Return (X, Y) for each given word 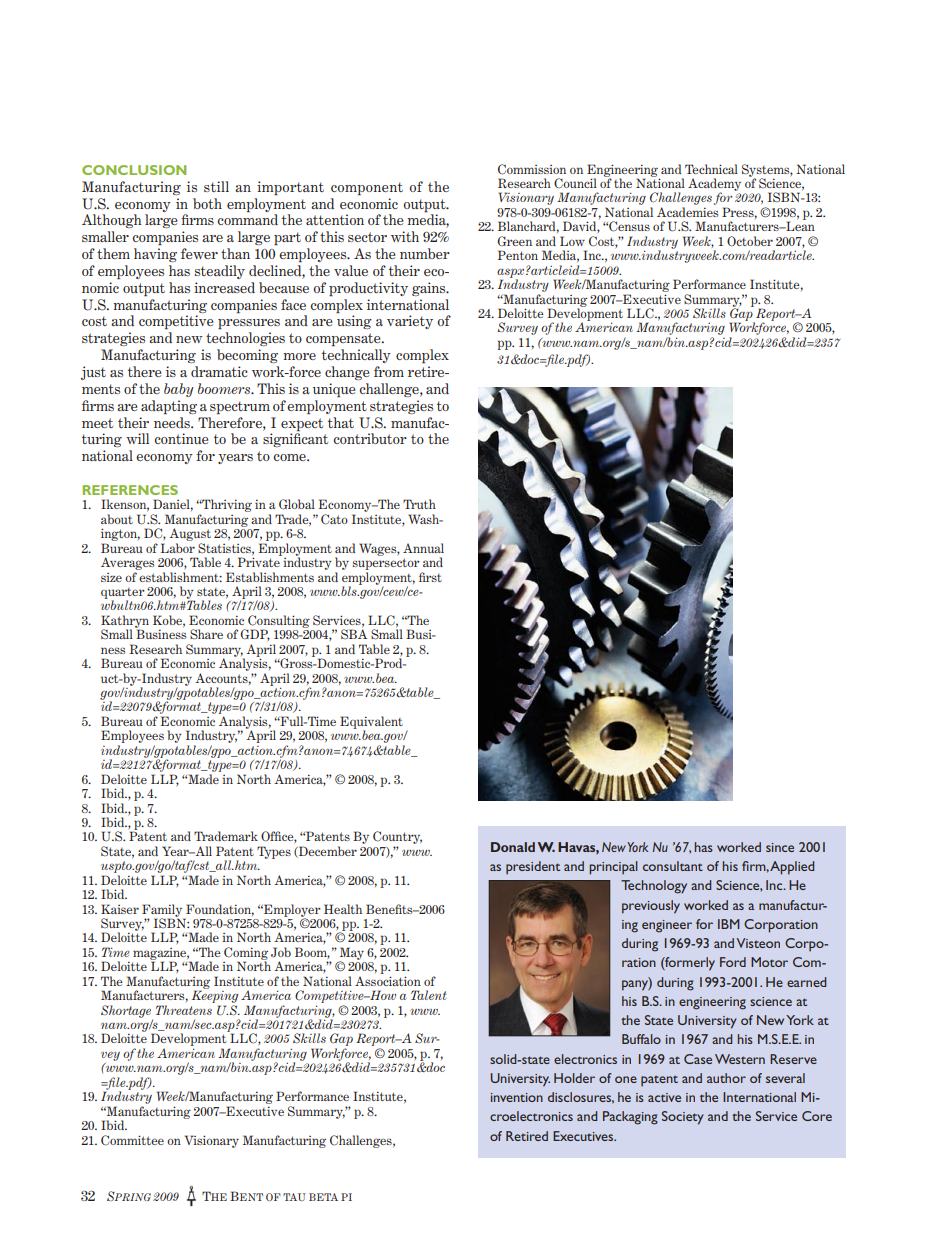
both (207, 203)
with (405, 236)
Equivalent (371, 723)
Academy (714, 185)
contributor (370, 438)
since (780, 847)
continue (181, 438)
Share (206, 634)
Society (683, 1118)
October (750, 241)
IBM (729, 924)
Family (163, 911)
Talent (428, 995)
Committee (132, 1140)
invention (517, 1097)
